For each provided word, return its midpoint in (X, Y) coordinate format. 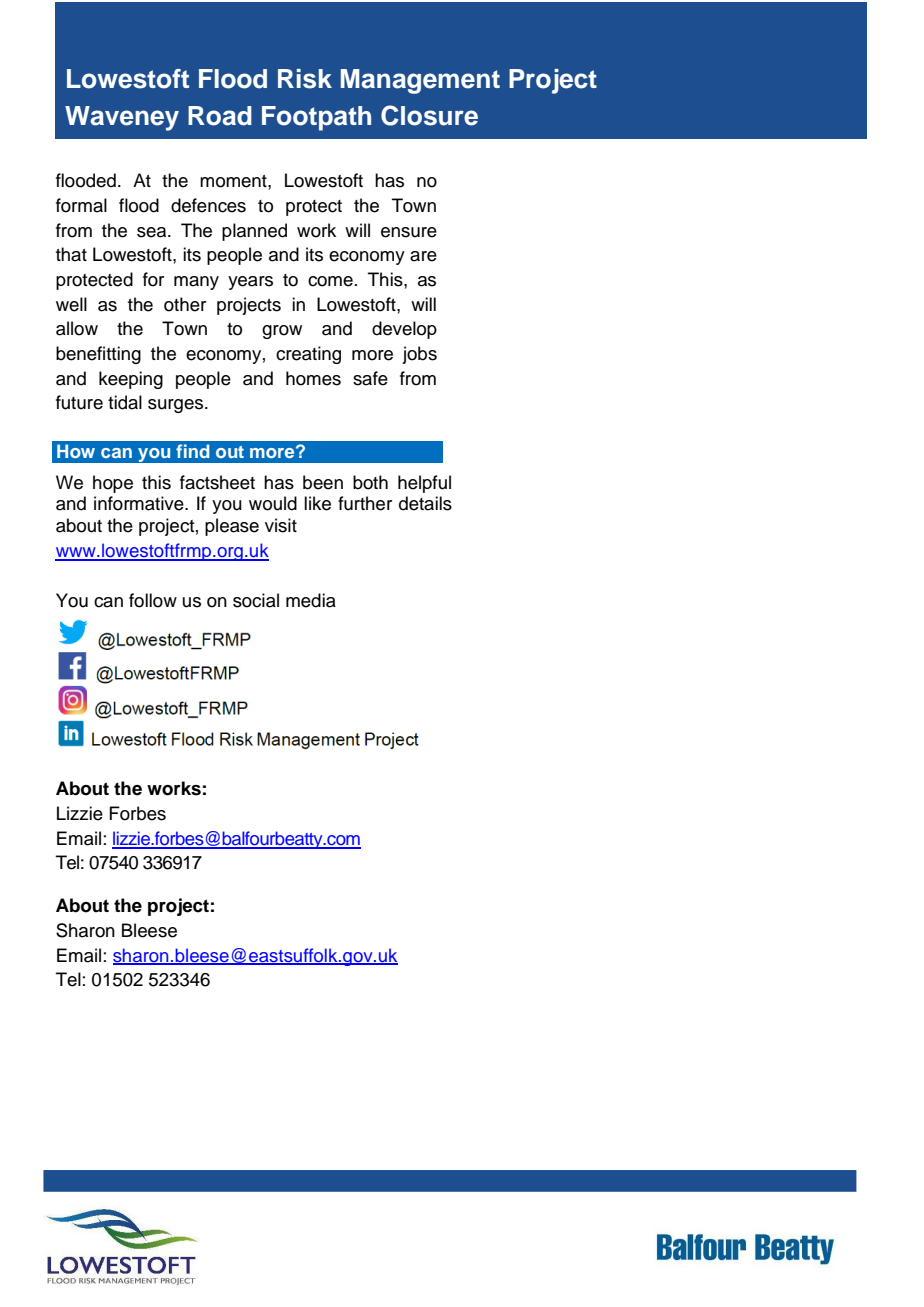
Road (220, 116)
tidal (125, 402)
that (71, 254)
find (193, 451)
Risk (305, 79)
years (250, 283)
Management (420, 81)
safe (370, 378)
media (311, 600)
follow (153, 600)
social (256, 600)
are (423, 256)
